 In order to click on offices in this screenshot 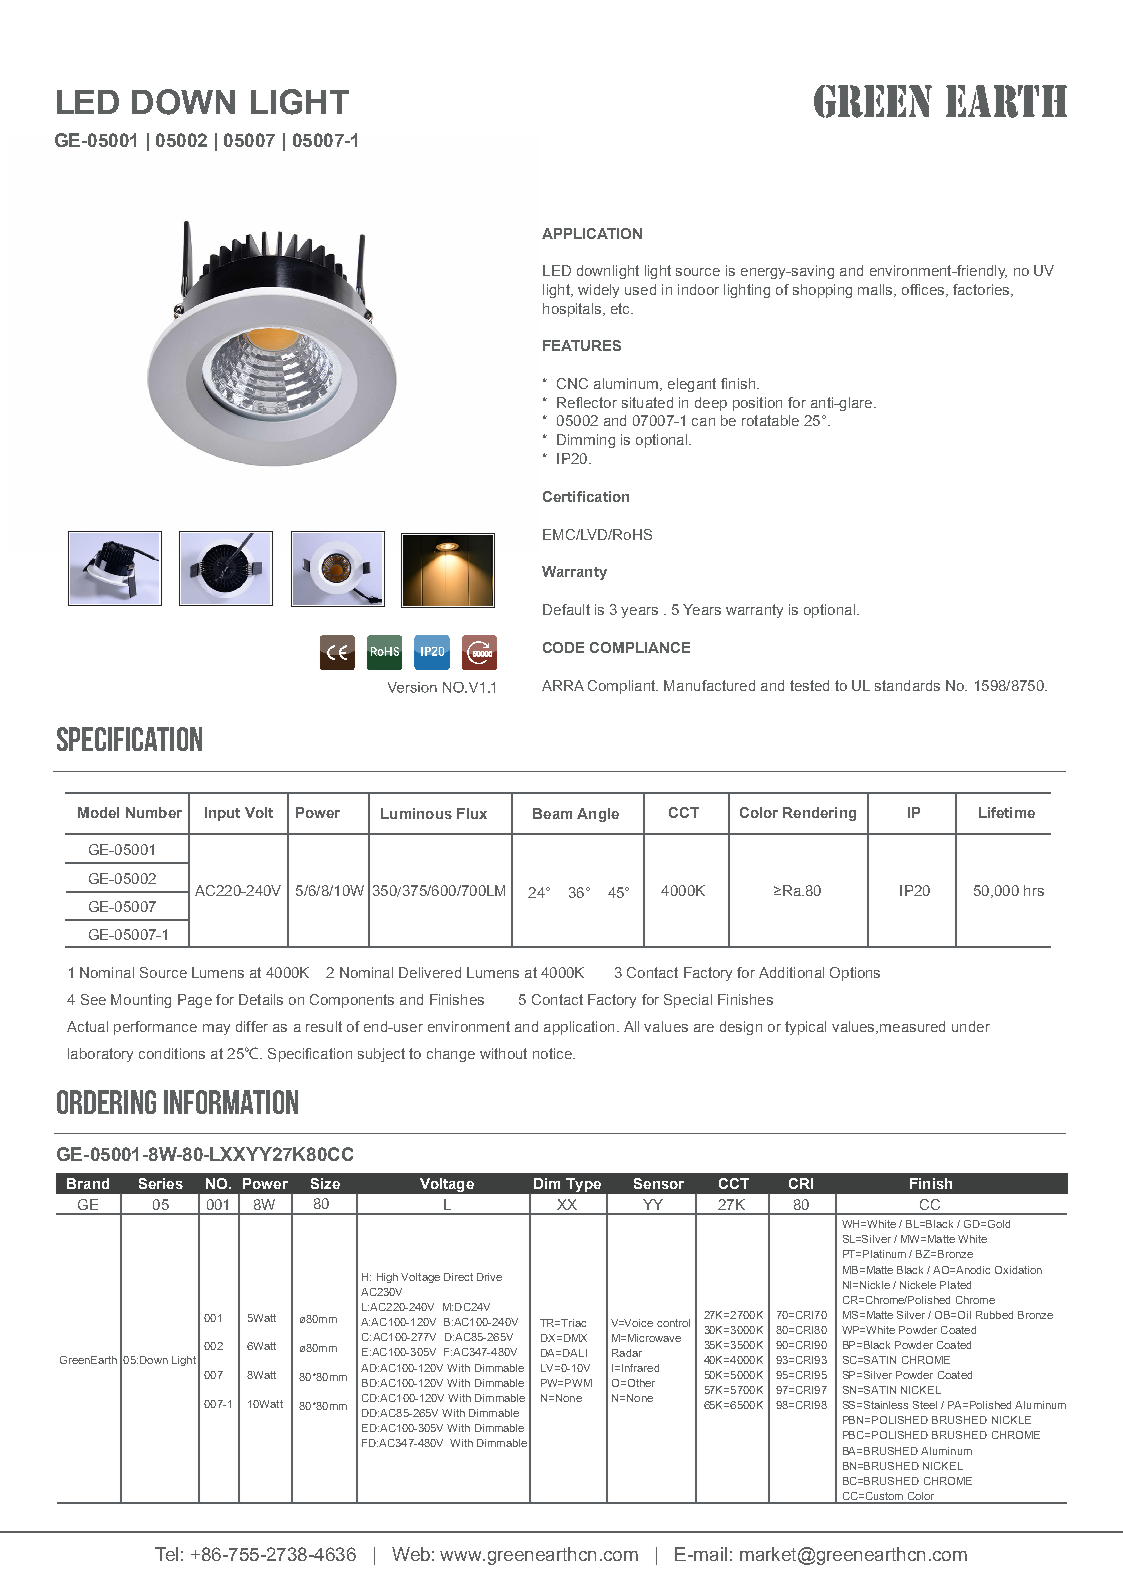, I will do `click(923, 289)`.
